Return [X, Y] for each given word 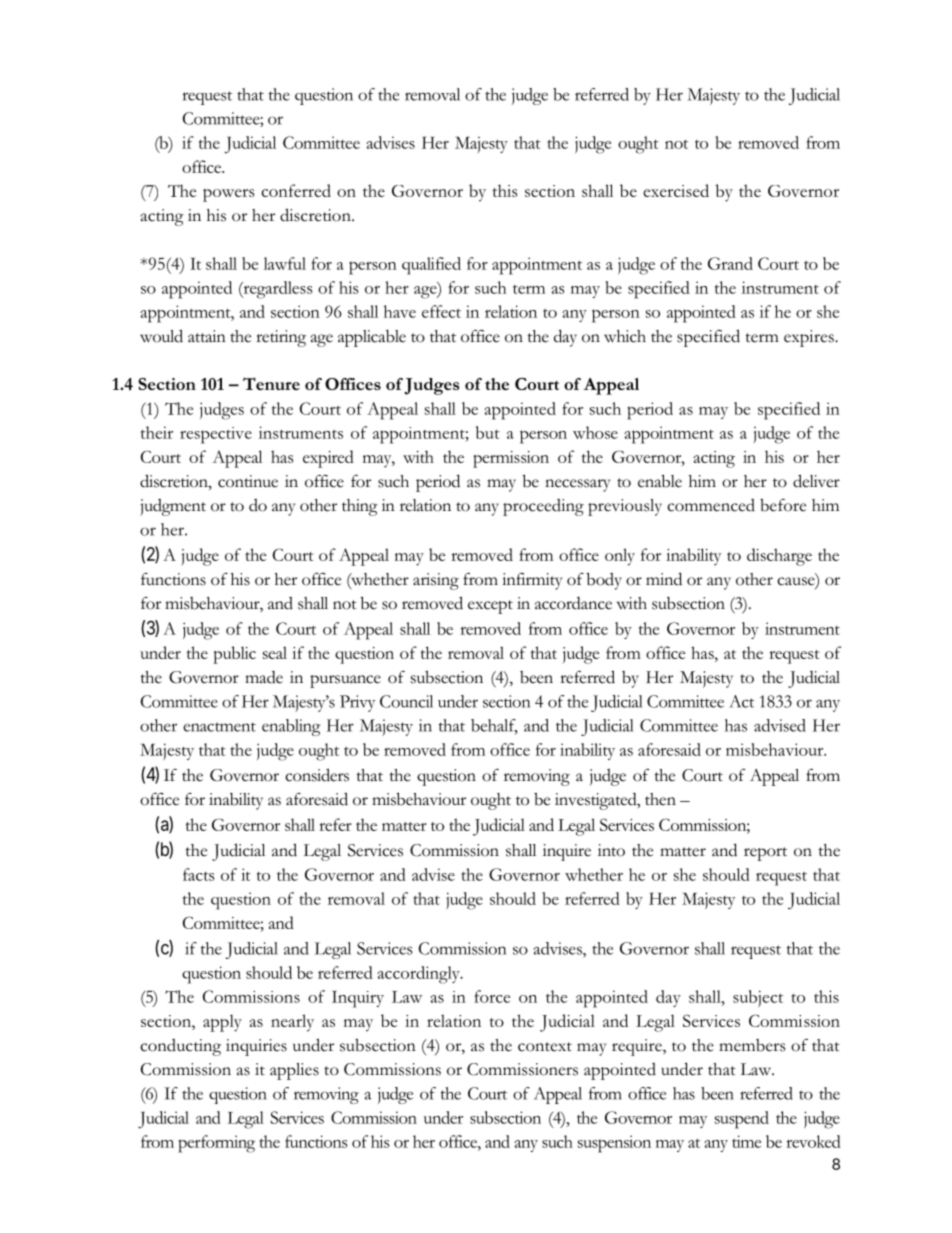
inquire [567, 852]
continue [248, 481]
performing [216, 1144]
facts [199, 874]
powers [228, 195]
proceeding [543, 507]
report [765, 854]
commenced [711, 505]
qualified [431, 266]
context [545, 1047]
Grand [730, 263]
